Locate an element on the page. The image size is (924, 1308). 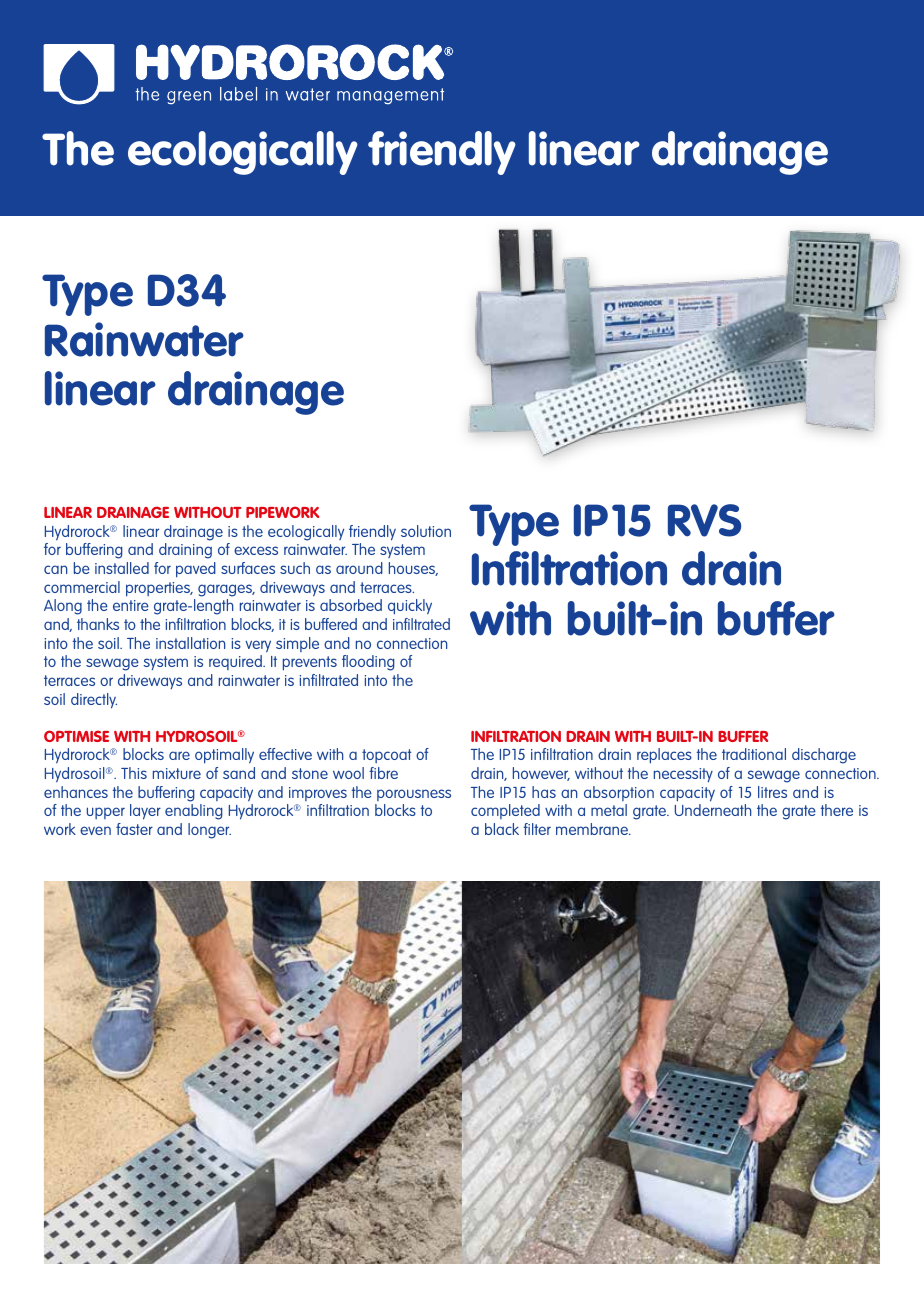
are is located at coordinates (179, 755).
